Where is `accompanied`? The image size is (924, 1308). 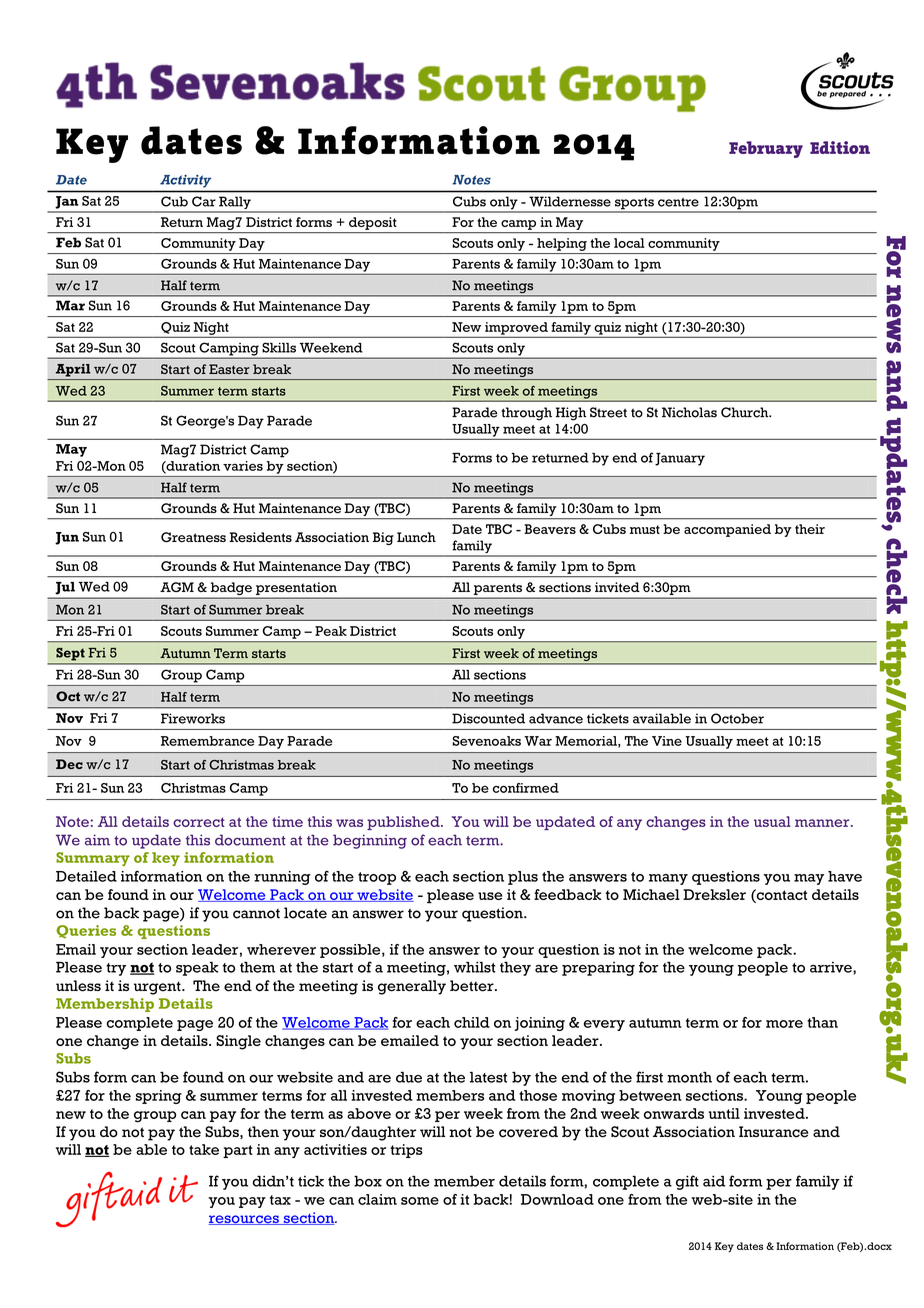 accompanied is located at coordinates (727, 530).
